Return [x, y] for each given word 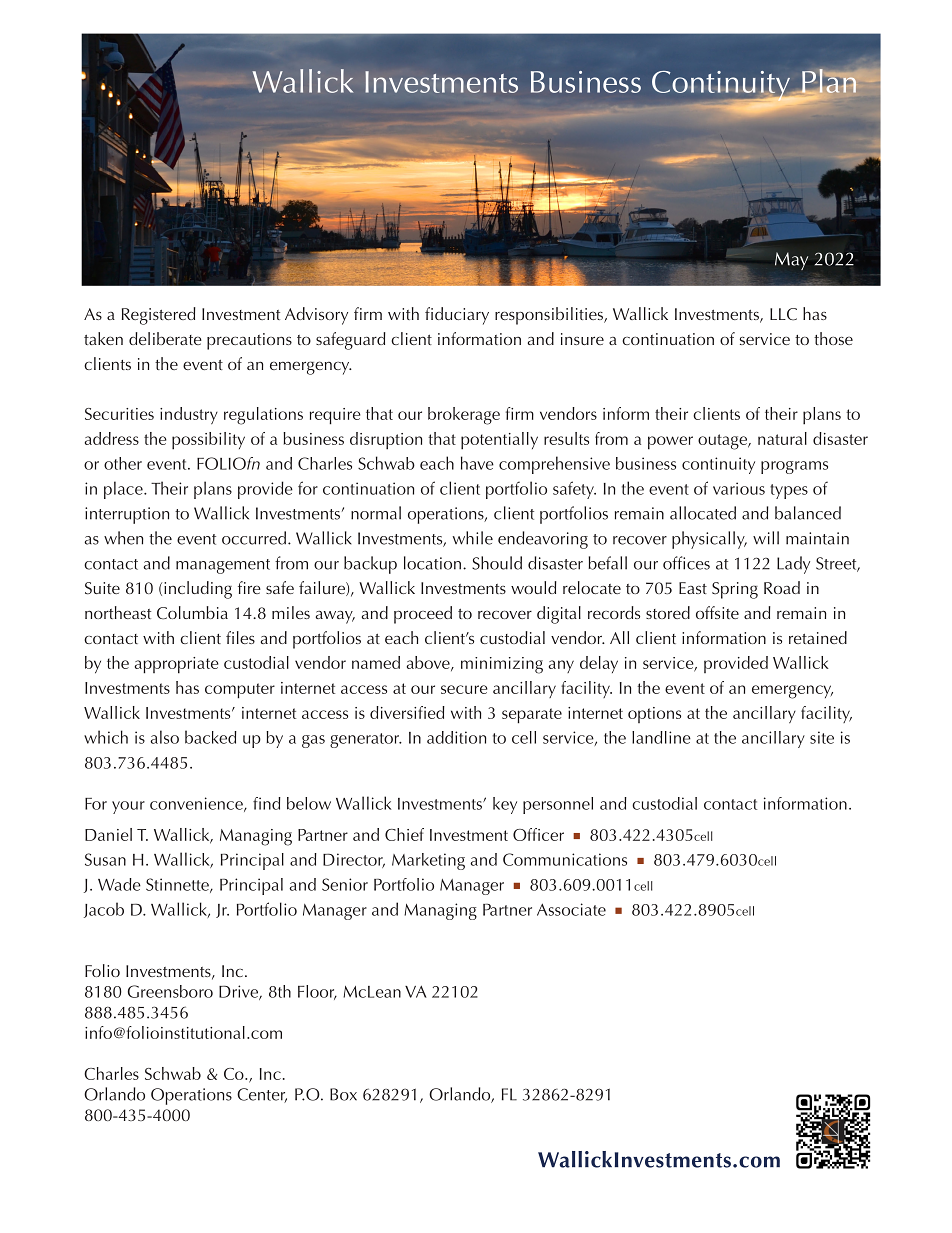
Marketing [428, 861]
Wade [119, 884]
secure [464, 689]
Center [262, 1095]
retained [818, 637]
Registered [158, 316]
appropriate [177, 665]
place [124, 490]
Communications [565, 859]
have [477, 463]
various [739, 488]
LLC [783, 314]
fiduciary [457, 316]
